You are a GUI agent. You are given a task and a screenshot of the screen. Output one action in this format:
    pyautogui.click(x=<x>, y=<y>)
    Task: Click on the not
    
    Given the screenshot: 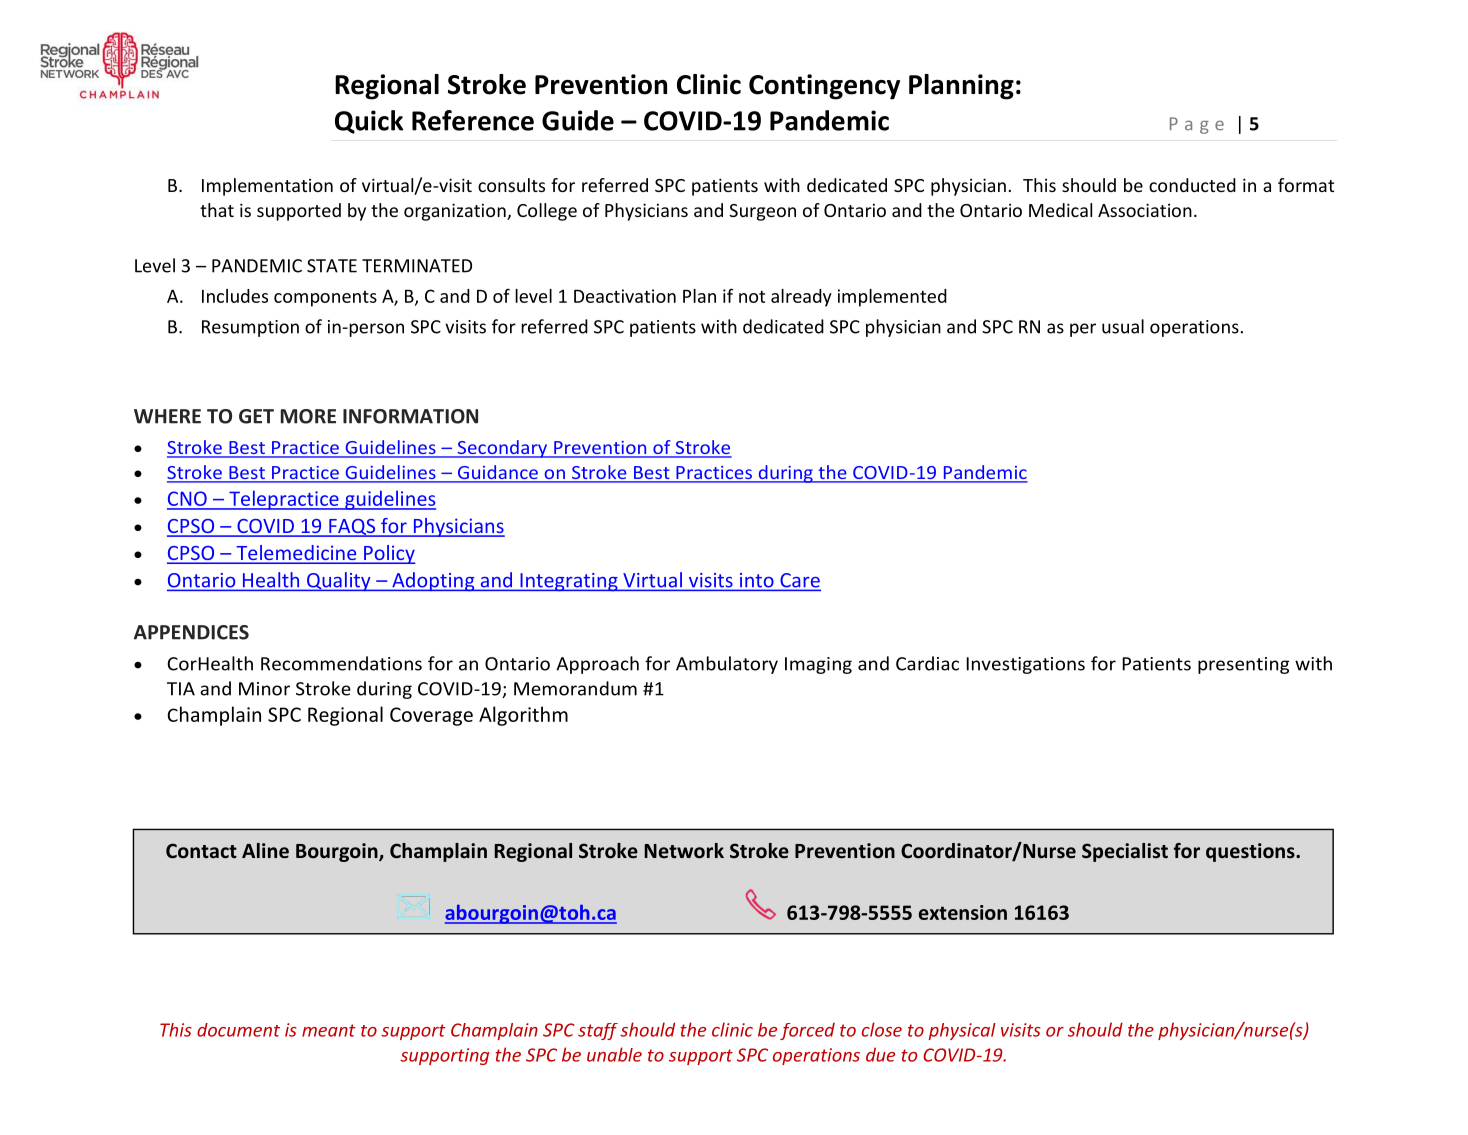 What is the action you would take?
    pyautogui.click(x=752, y=297)
